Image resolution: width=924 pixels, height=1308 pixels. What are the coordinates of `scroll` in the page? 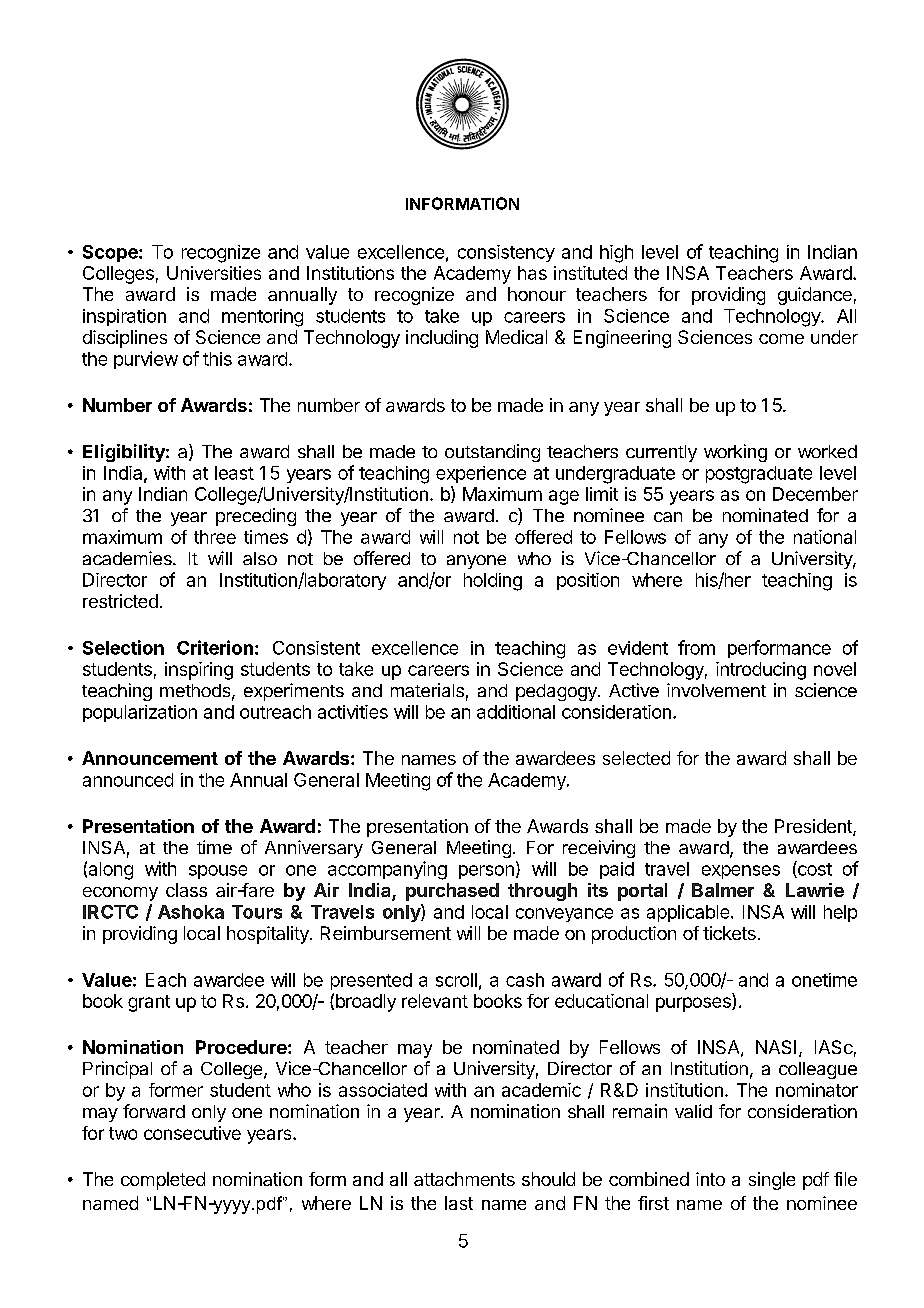 It's located at (456, 980).
